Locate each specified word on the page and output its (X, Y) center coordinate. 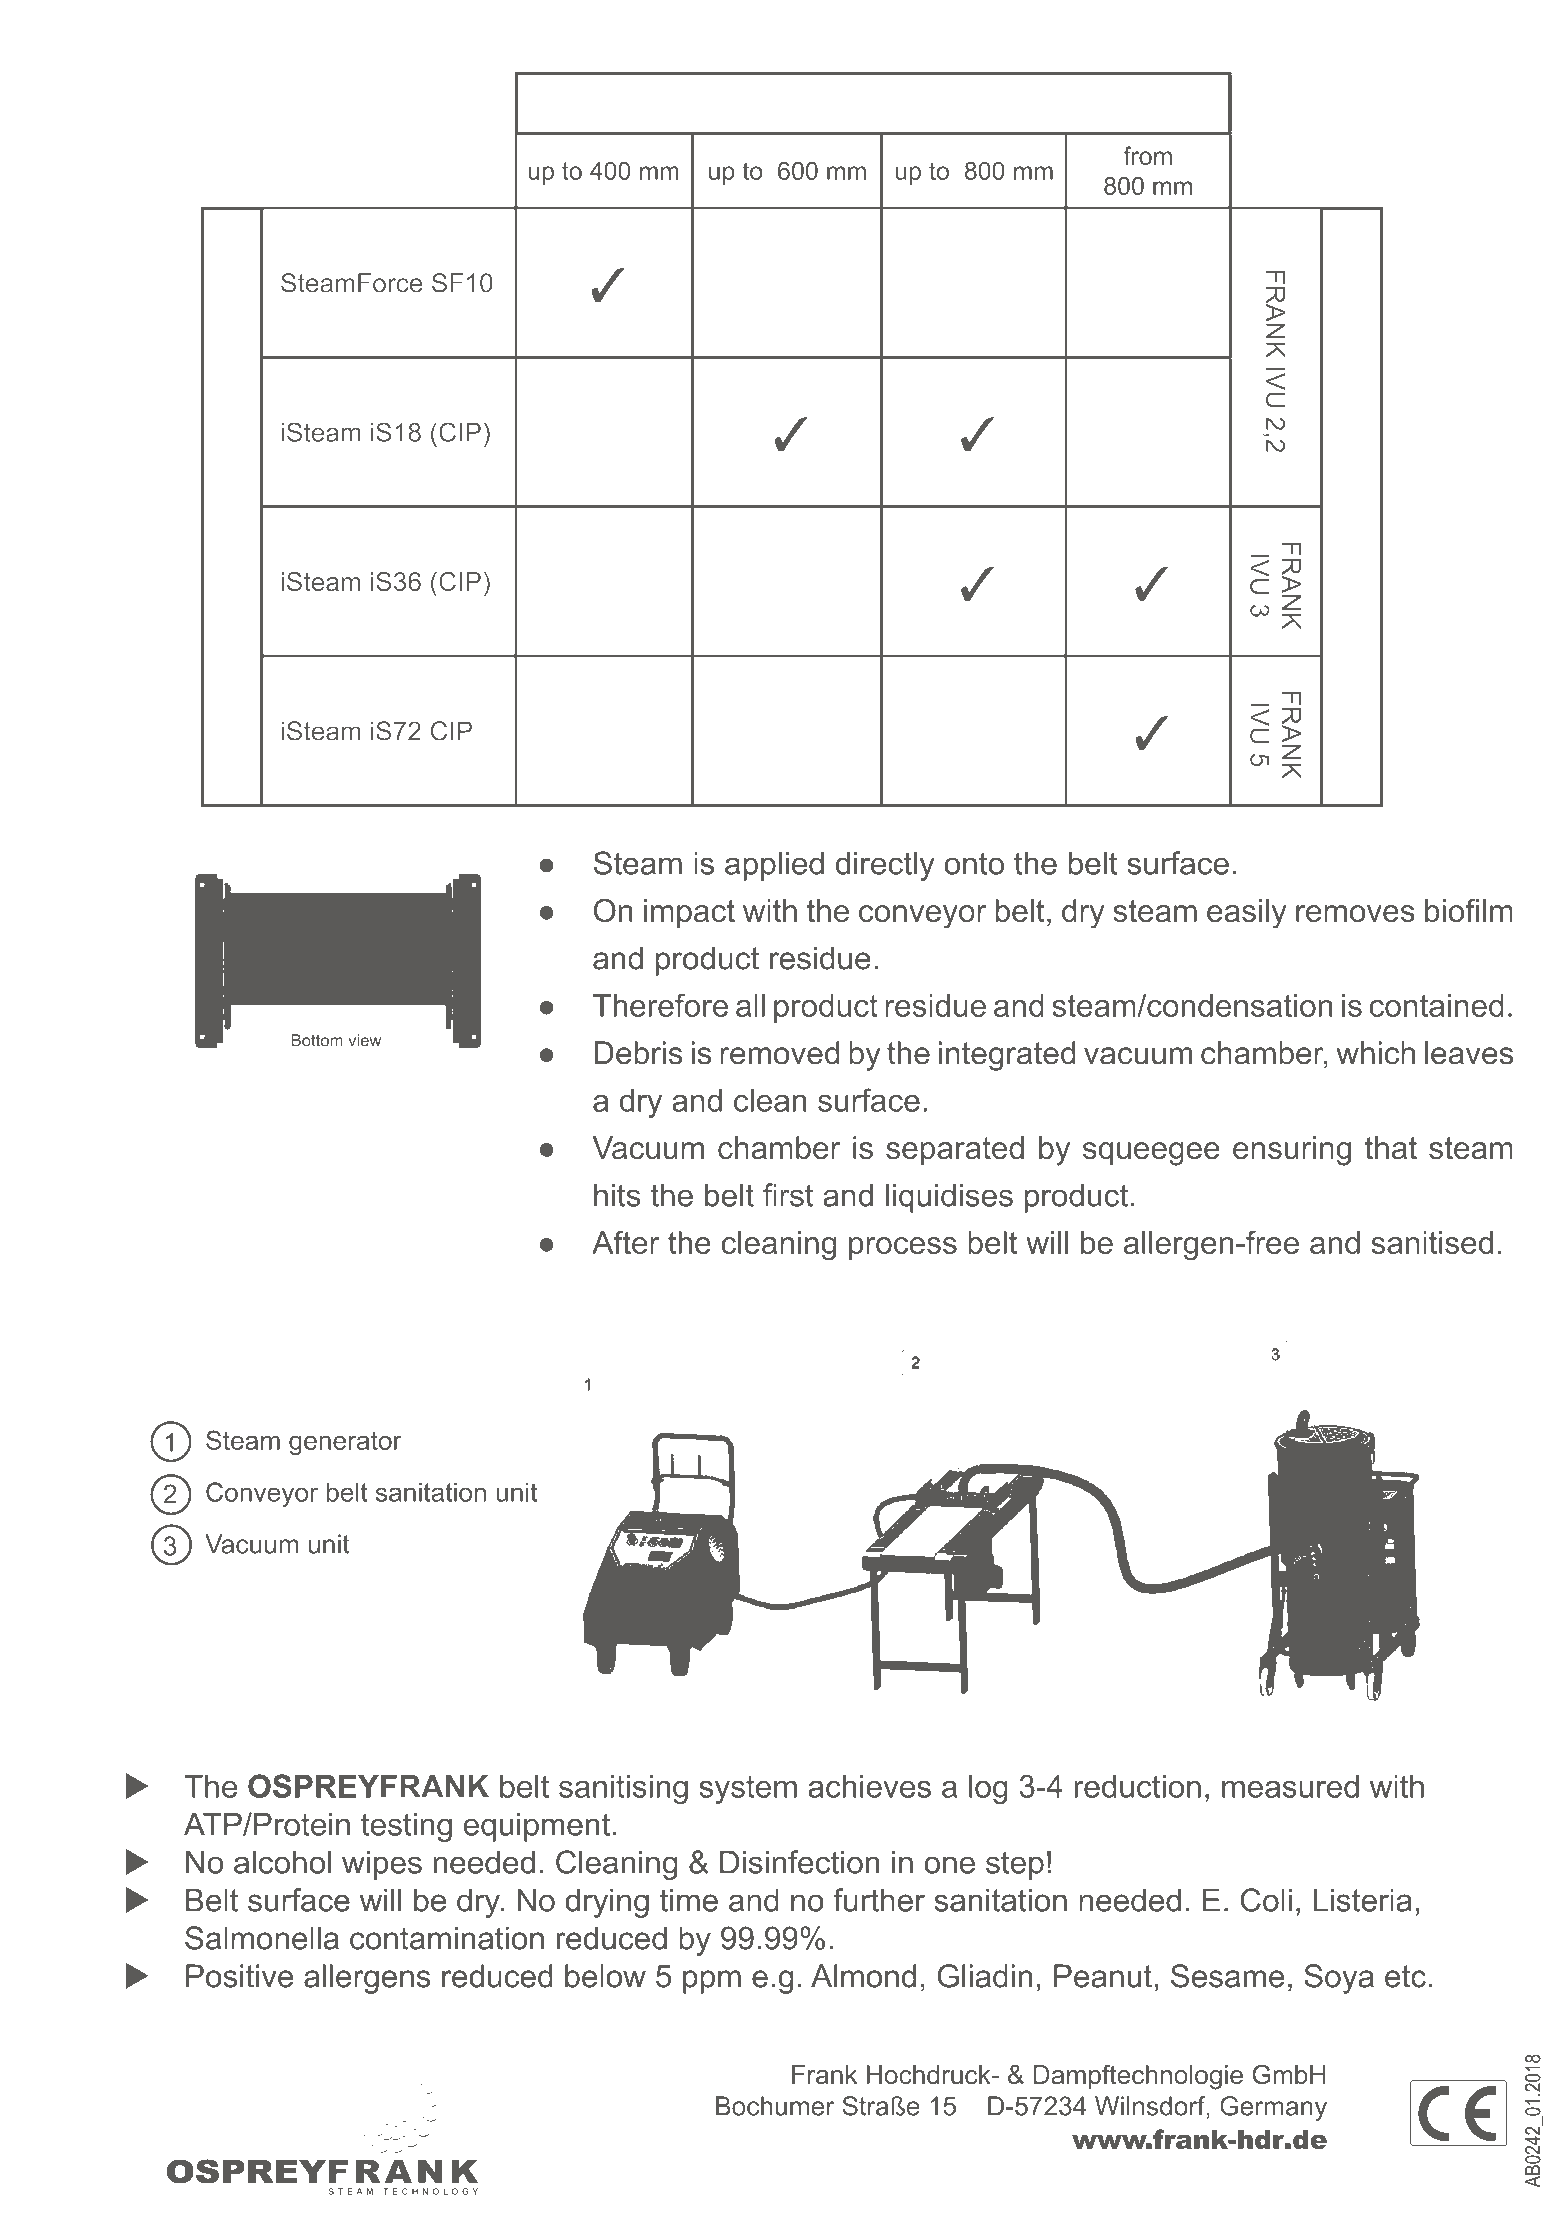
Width (981, 103)
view (364, 1040)
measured (1290, 1786)
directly (885, 866)
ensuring (1292, 1151)
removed (779, 1053)
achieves (869, 1786)
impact (689, 913)
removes (1355, 913)
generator (345, 1443)
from (1147, 155)
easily (1247, 914)
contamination (447, 1938)
